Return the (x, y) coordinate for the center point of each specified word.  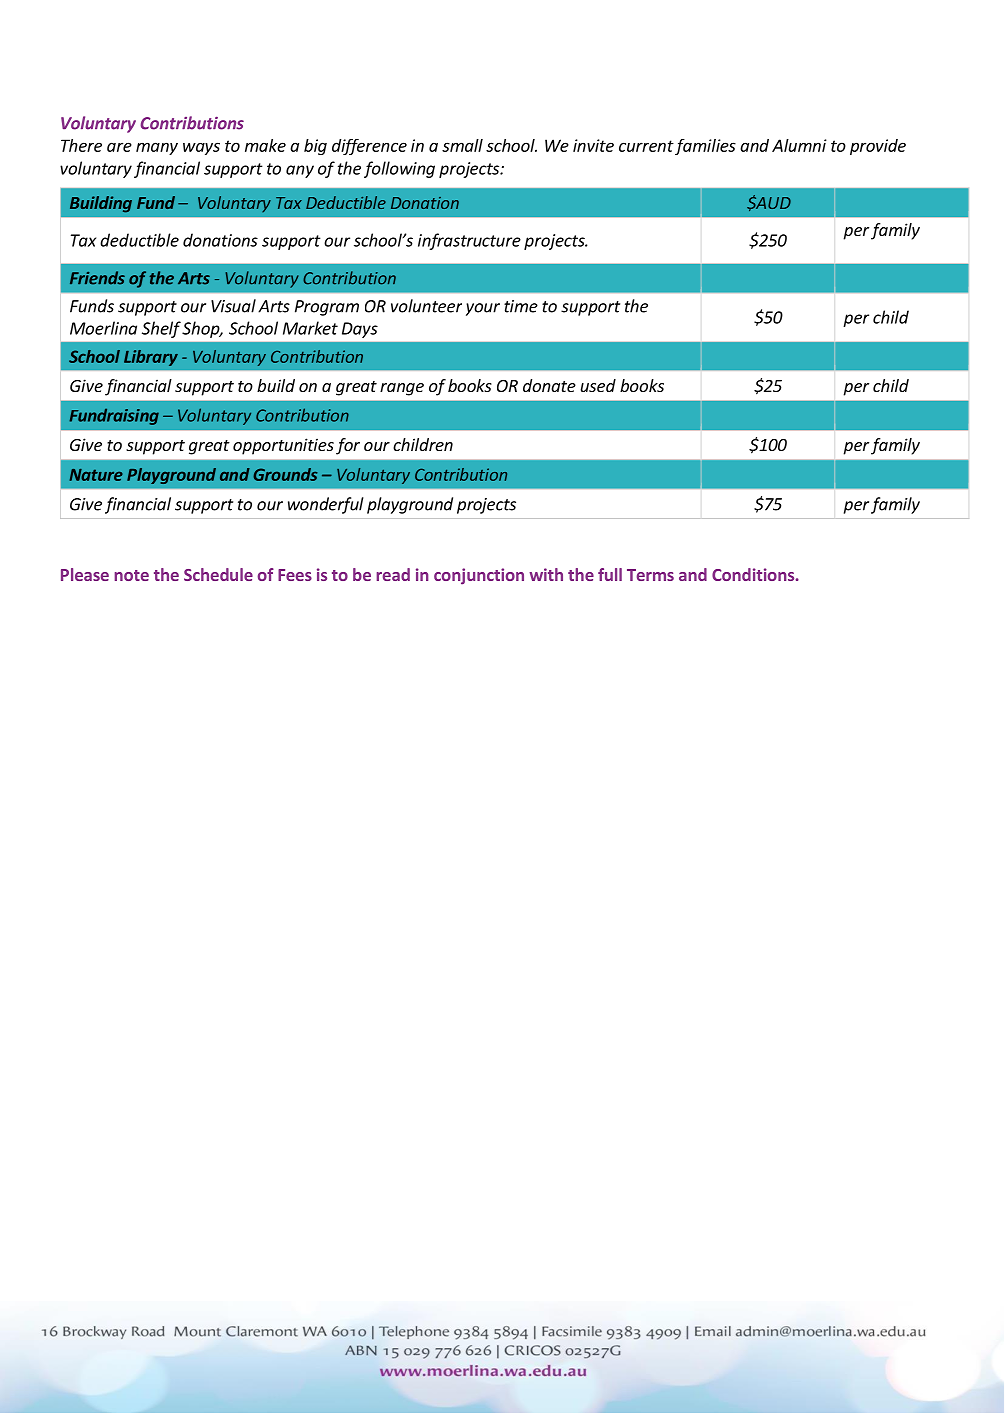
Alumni (799, 145)
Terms (650, 575)
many (157, 148)
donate (549, 385)
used (598, 385)
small (462, 145)
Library (151, 358)
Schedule (218, 574)
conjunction (479, 576)
